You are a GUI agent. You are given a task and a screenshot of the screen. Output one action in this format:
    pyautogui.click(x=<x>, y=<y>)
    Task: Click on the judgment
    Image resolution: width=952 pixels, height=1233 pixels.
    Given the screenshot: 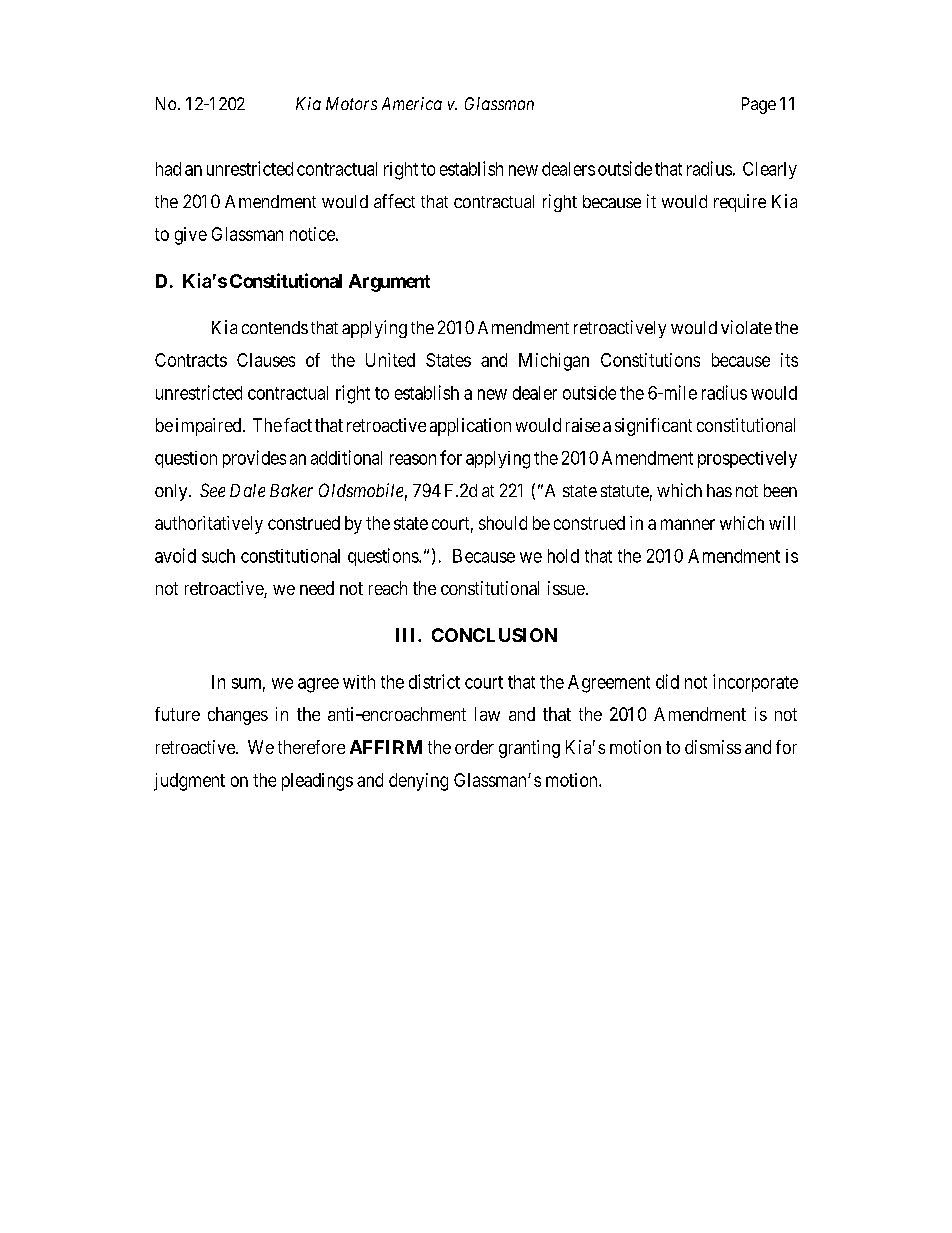 What is the action you would take?
    pyautogui.click(x=189, y=782)
